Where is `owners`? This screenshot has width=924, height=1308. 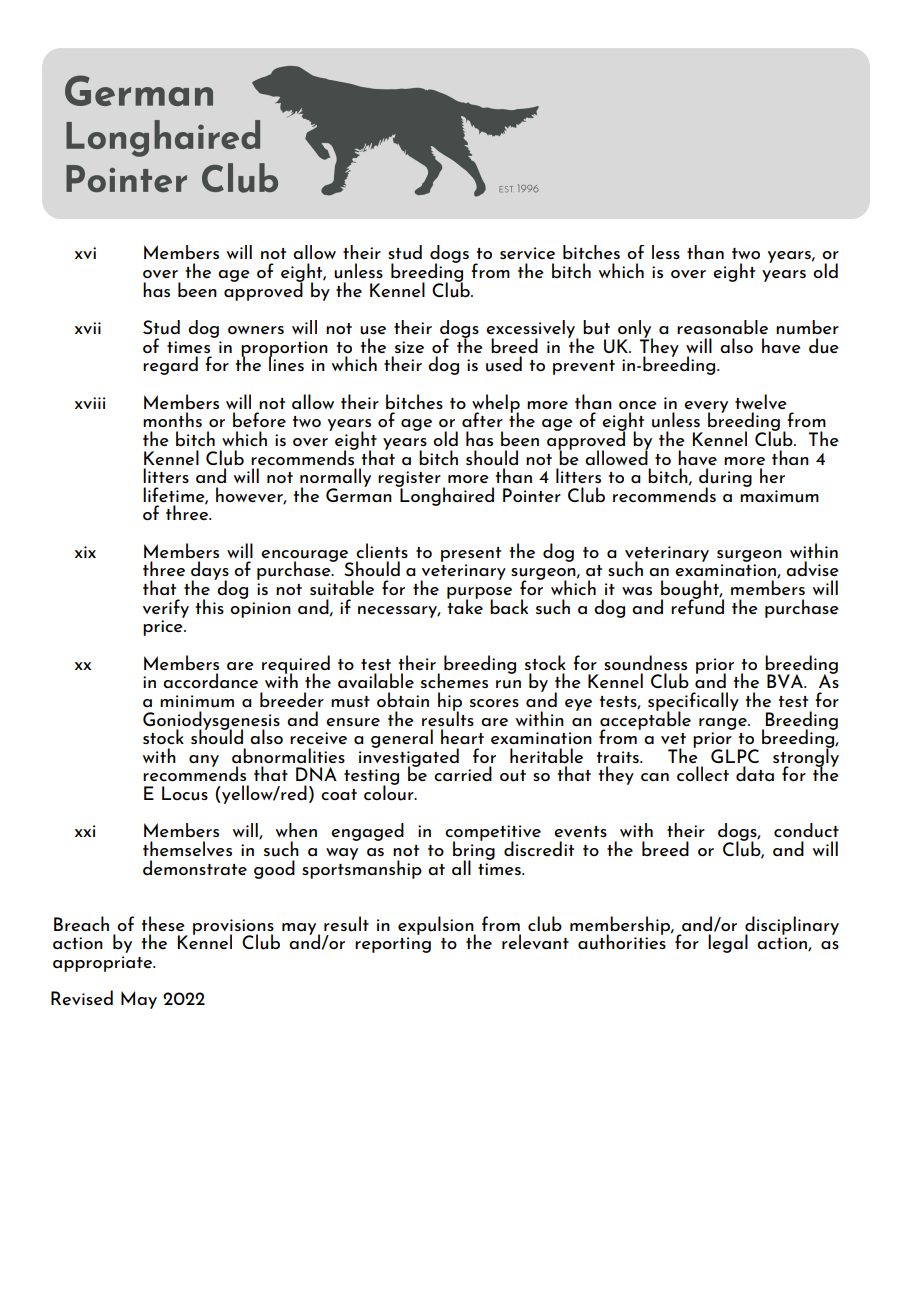
owners is located at coordinates (256, 330).
